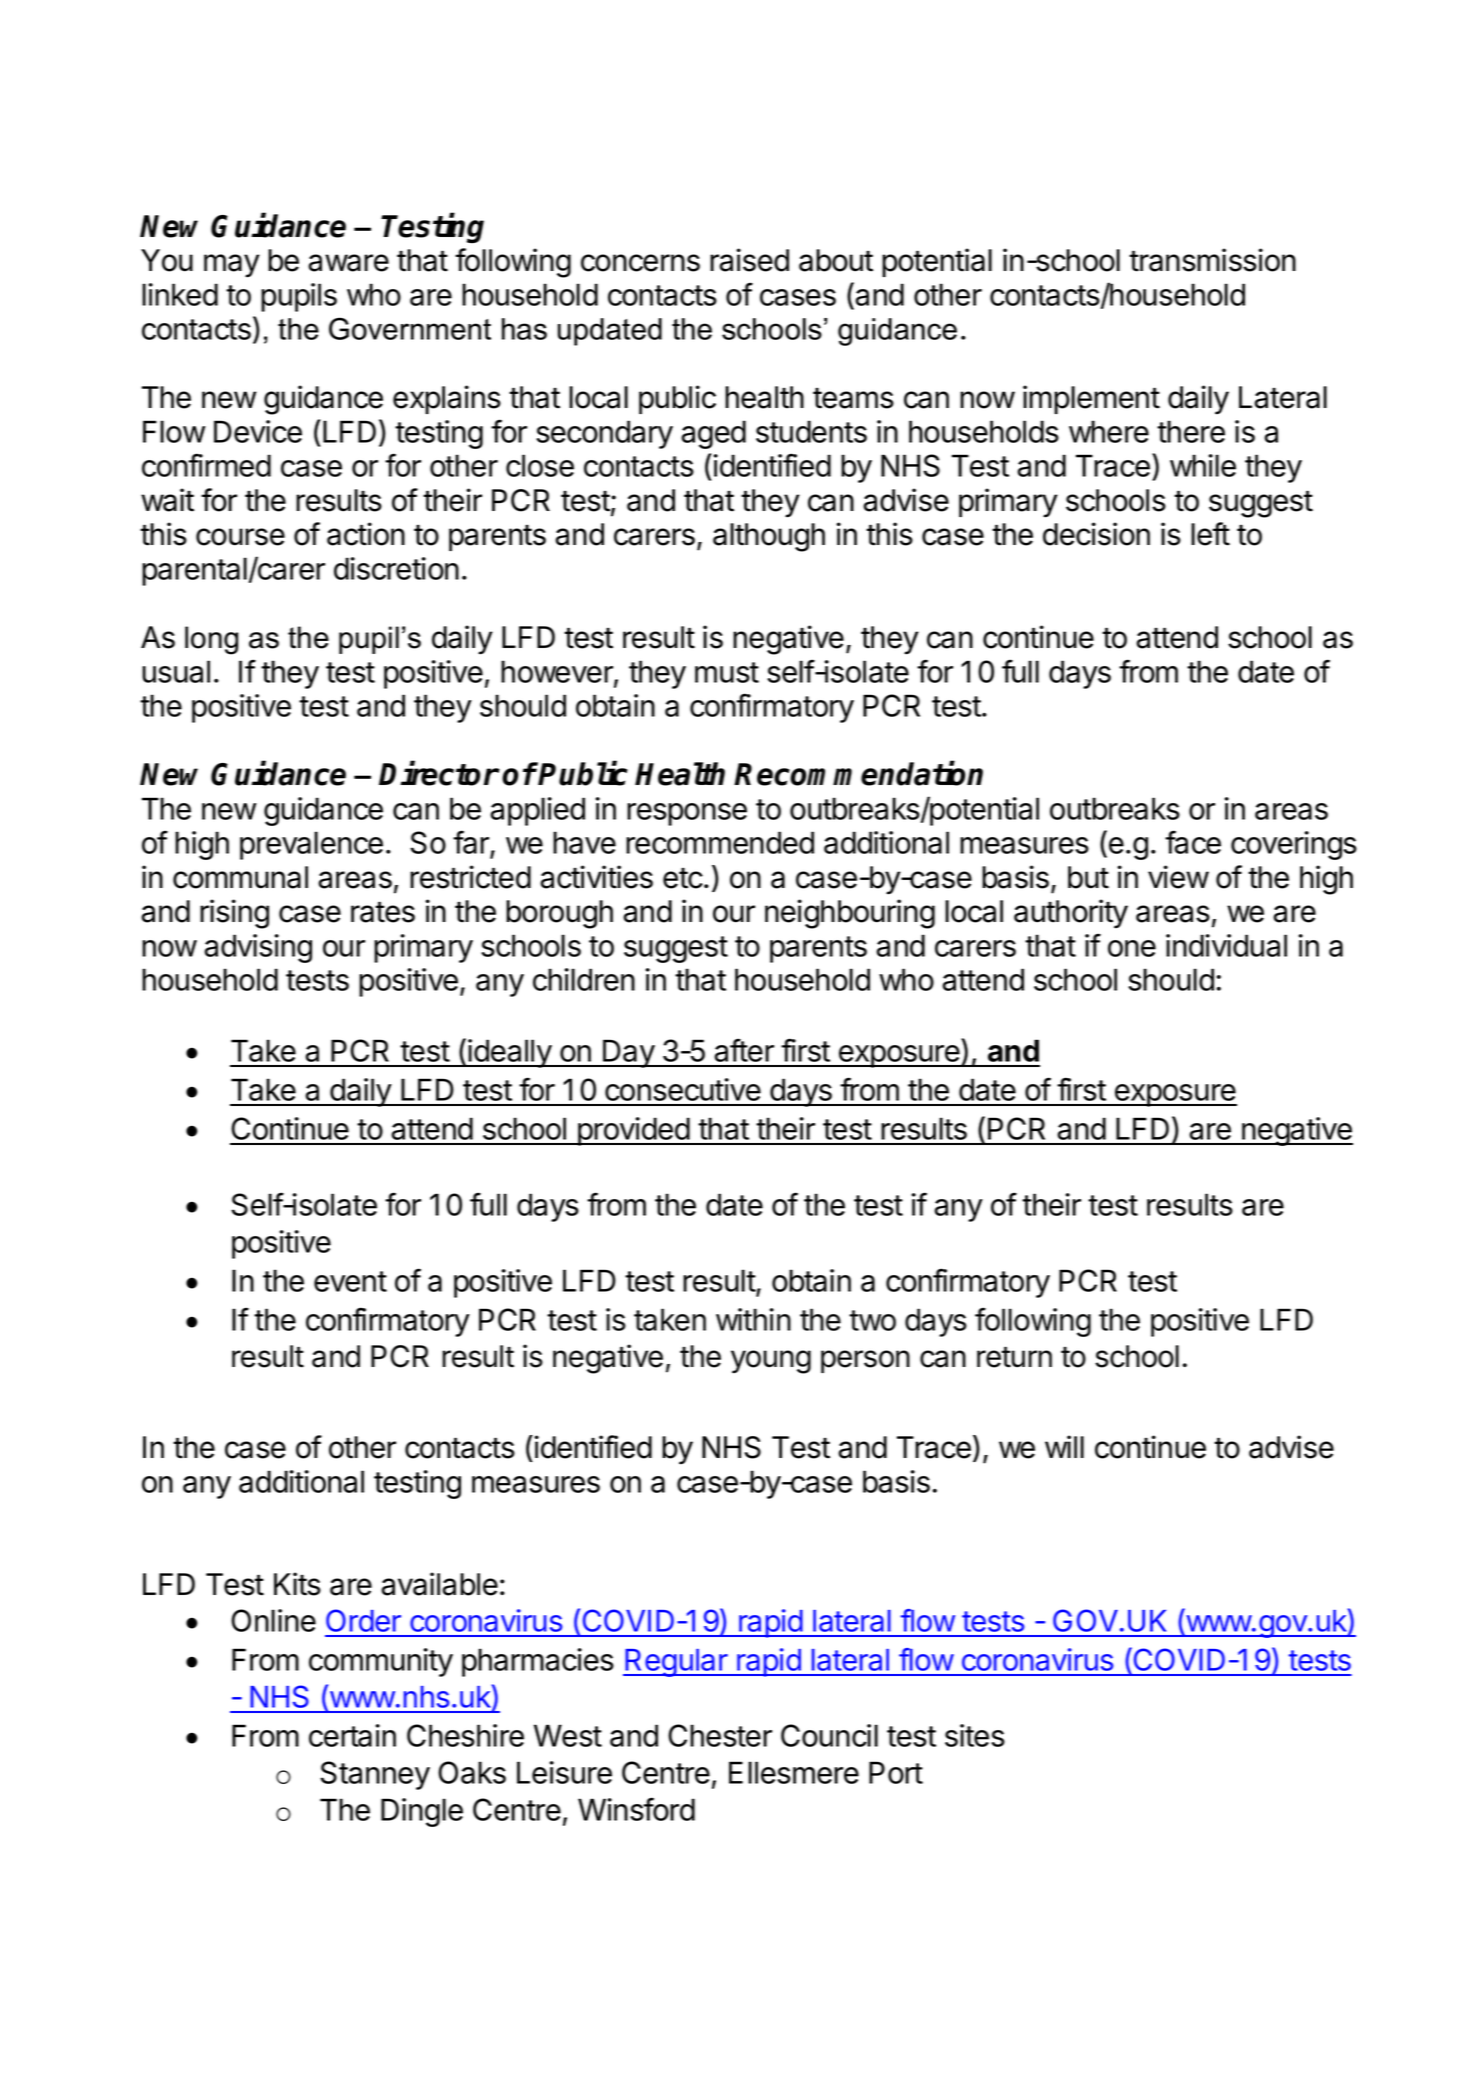  I want to click on response, so click(687, 814).
